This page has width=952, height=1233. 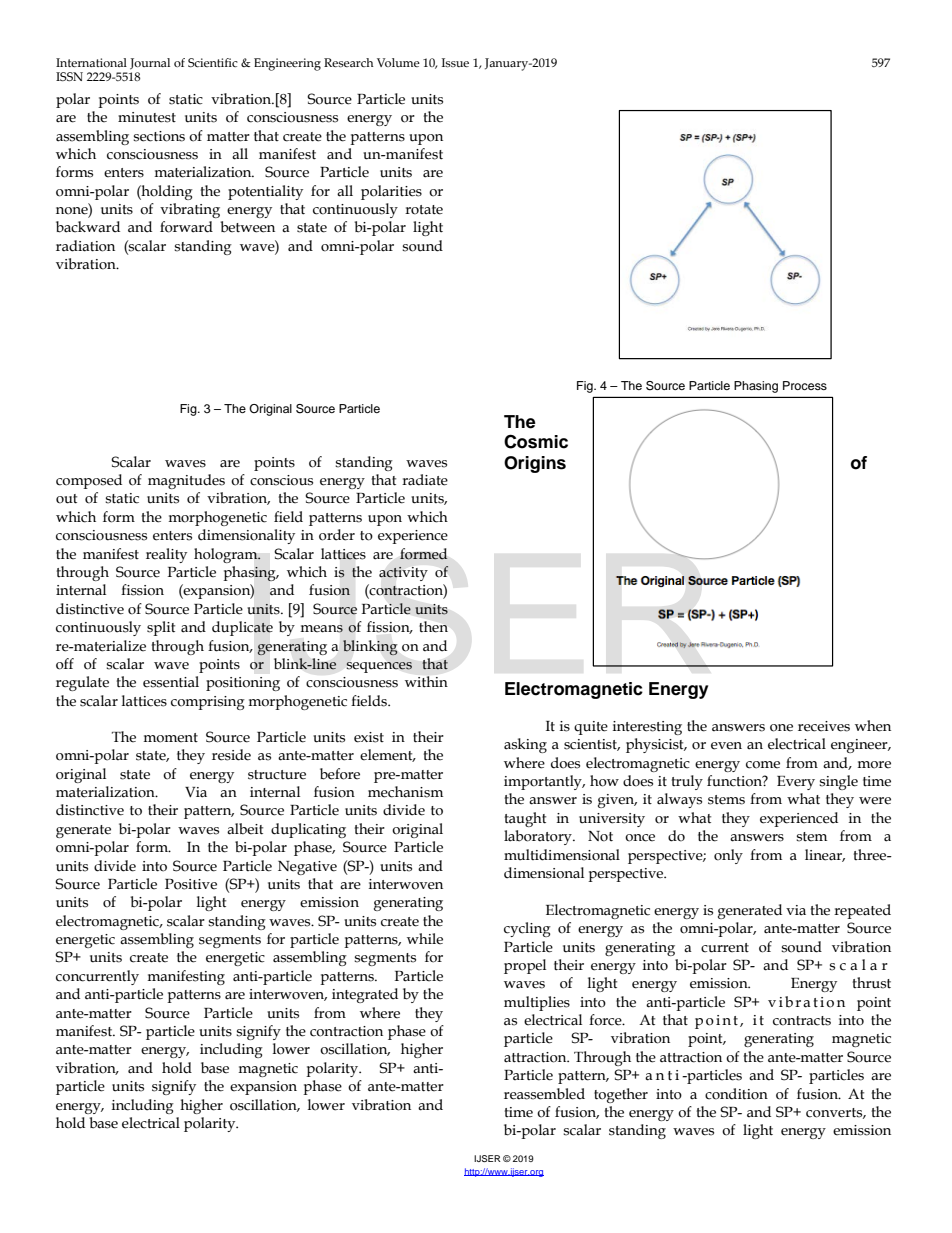 What do you see at coordinates (166, 555) in the page?
I see `reality` at bounding box center [166, 555].
